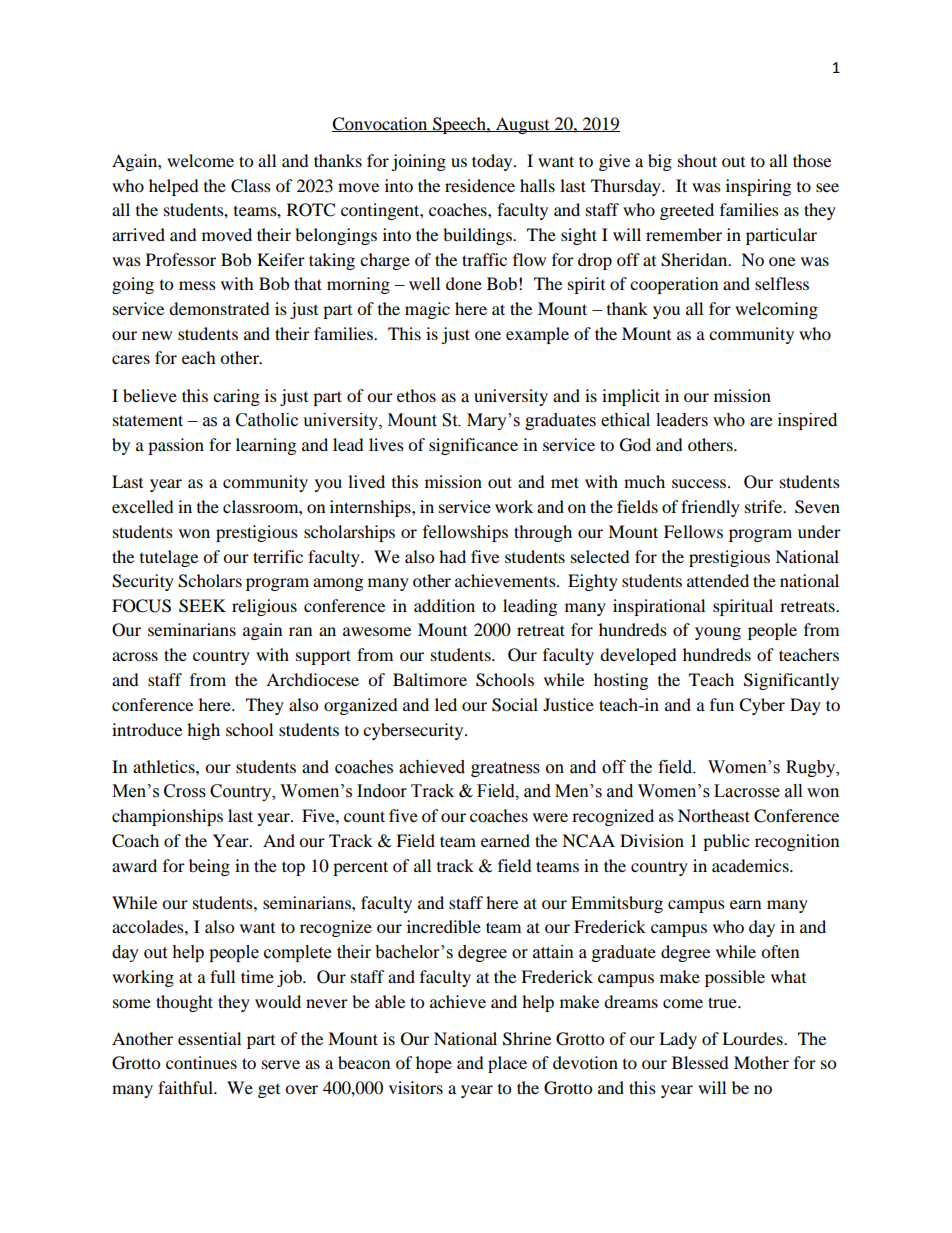 Image resolution: width=952 pixels, height=1233 pixels. Describe the element at coordinates (812, 768) in the screenshot. I see `Rugby` at that location.
